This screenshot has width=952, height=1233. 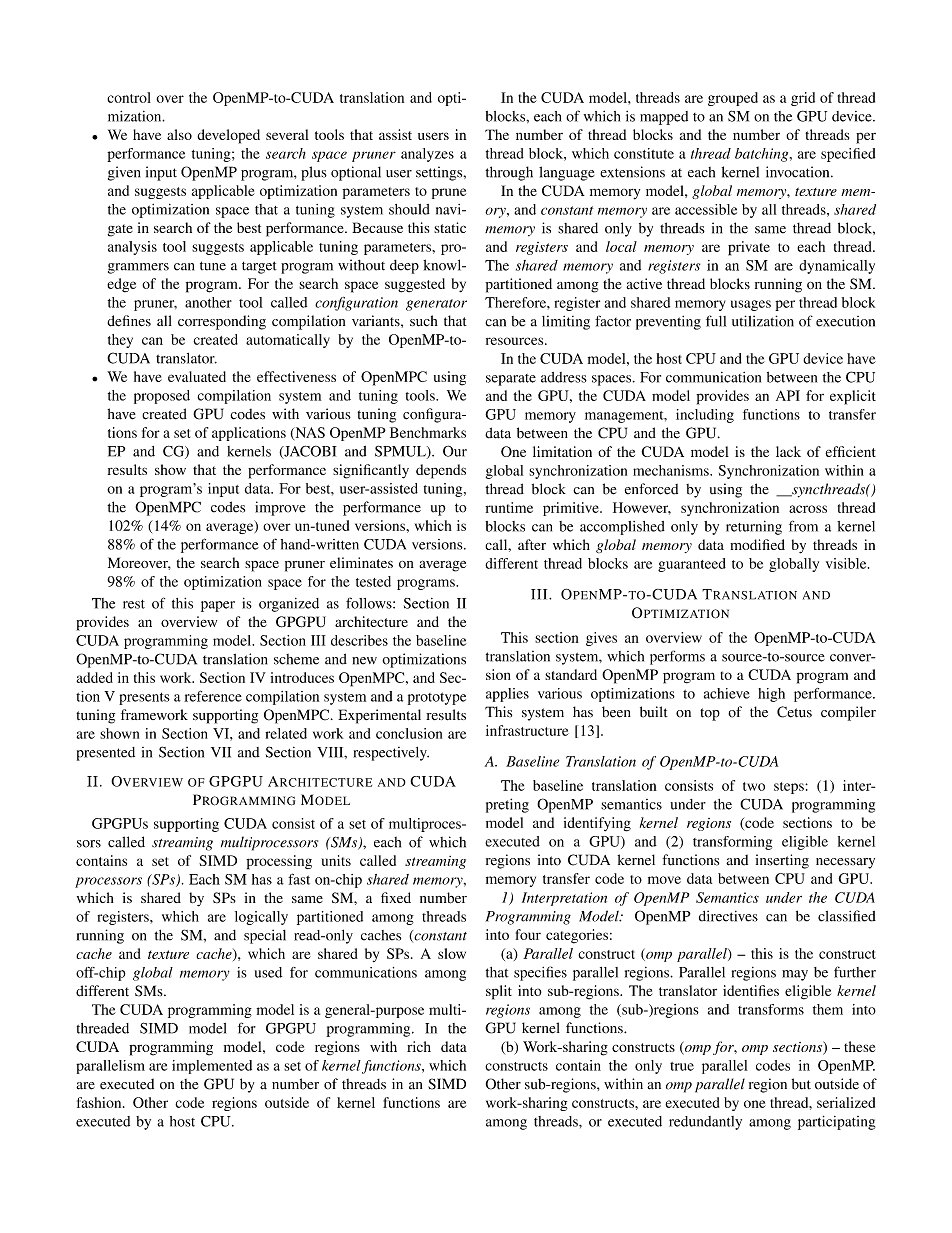 I want to click on implemented, so click(x=212, y=1067).
